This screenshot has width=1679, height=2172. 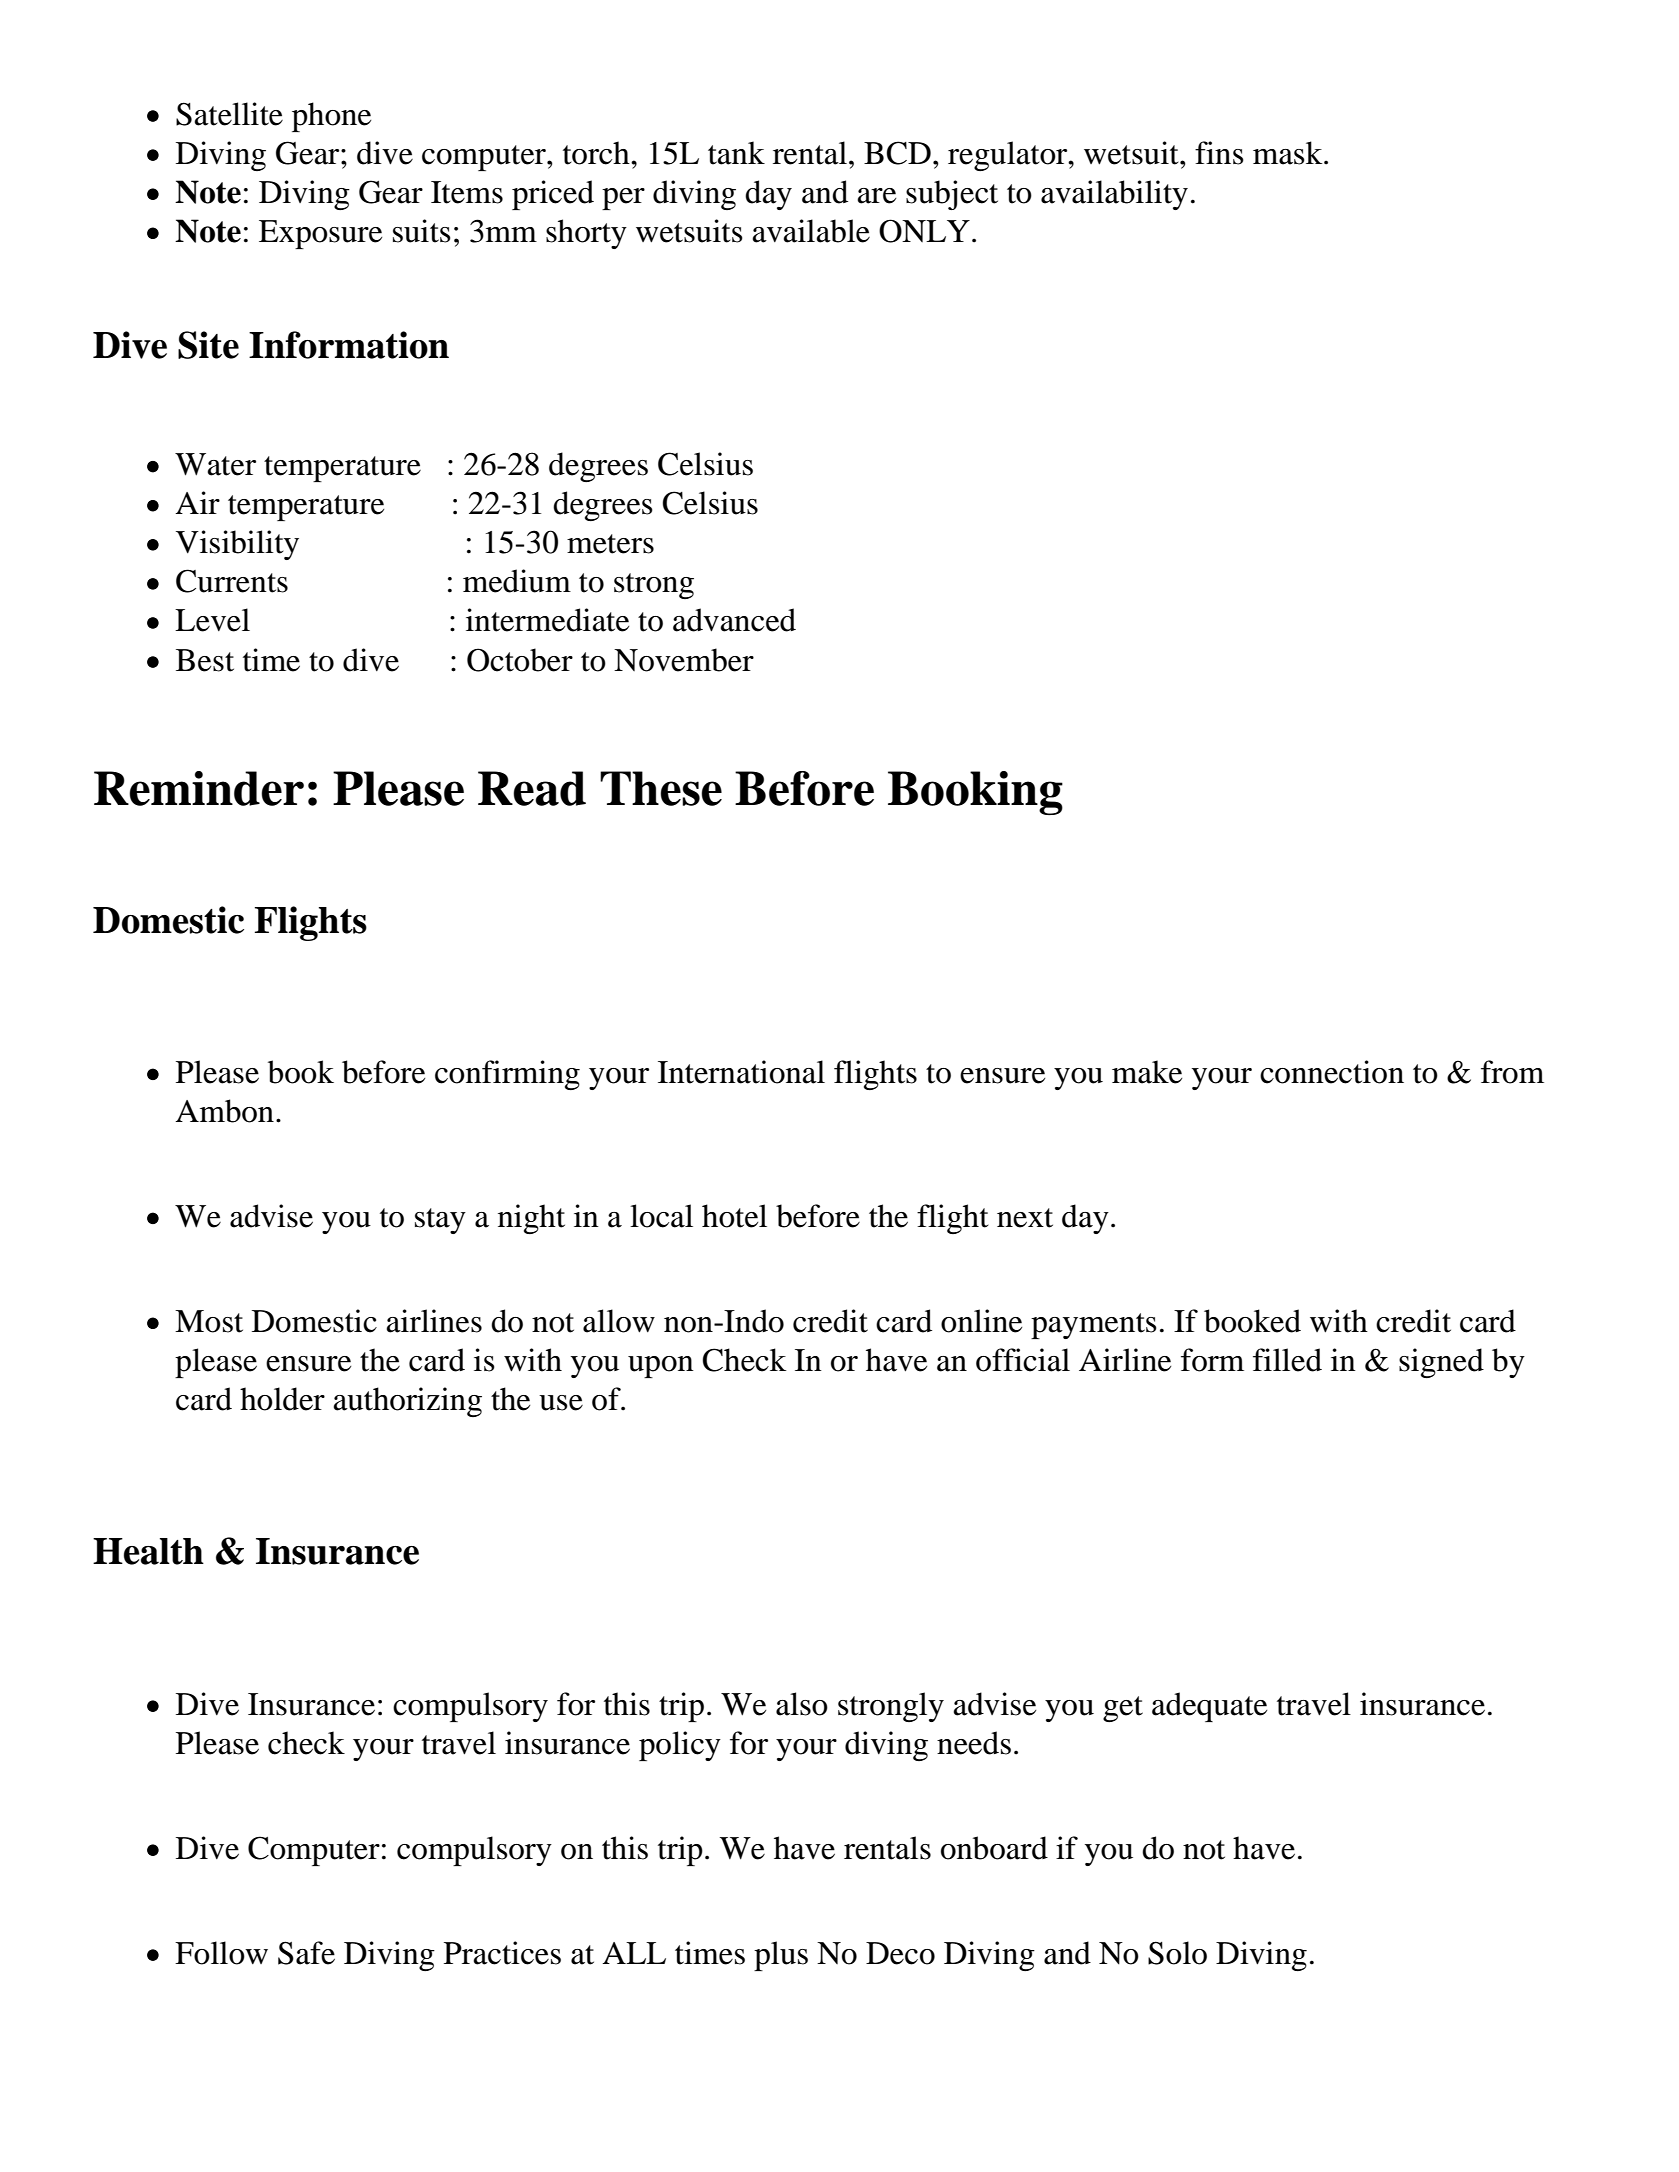 I want to click on holder, so click(x=282, y=1399).
